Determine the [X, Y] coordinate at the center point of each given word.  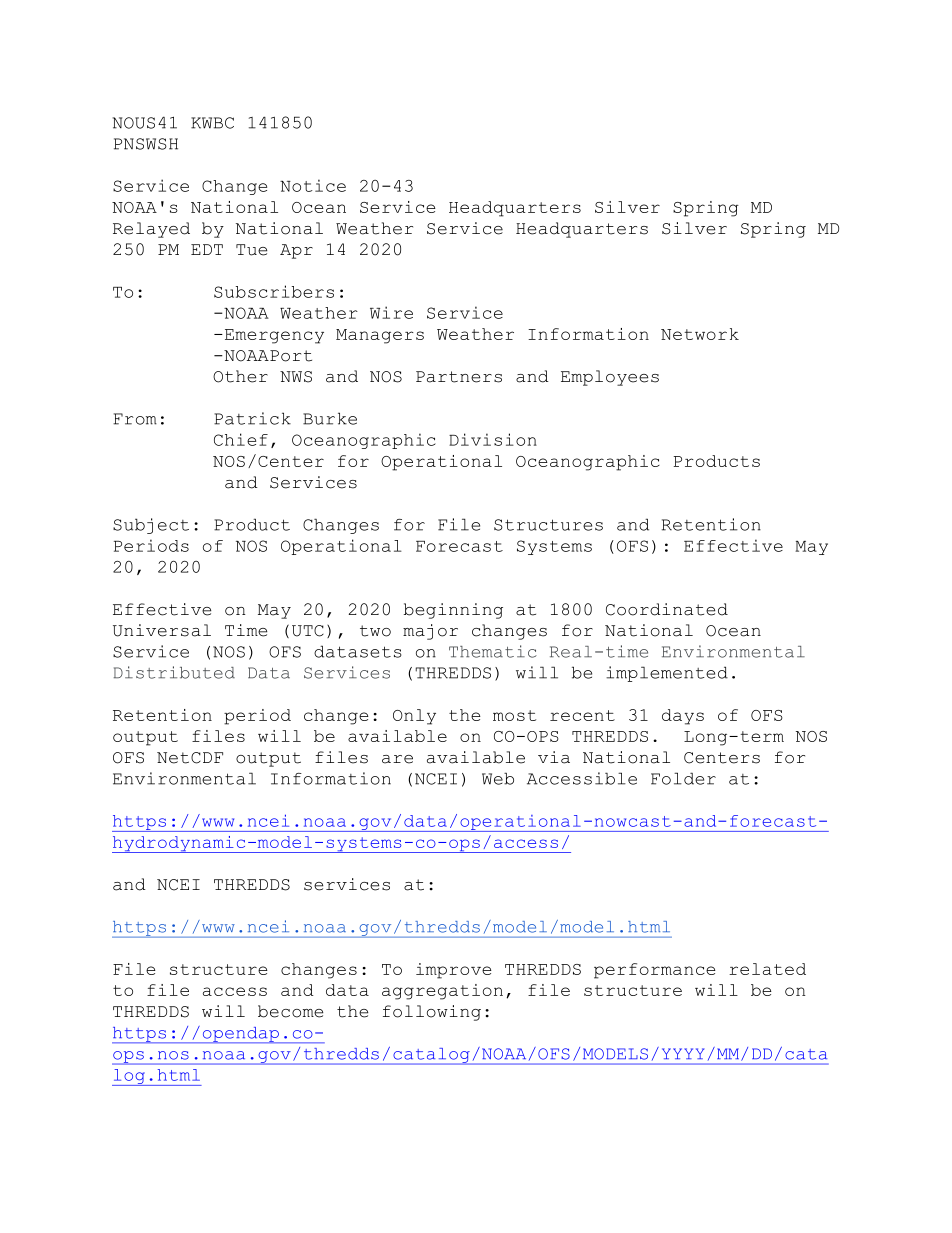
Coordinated [667, 609]
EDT [207, 249]
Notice [313, 185]
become [290, 1011]
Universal [162, 630]
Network [700, 334]
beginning [453, 611]
